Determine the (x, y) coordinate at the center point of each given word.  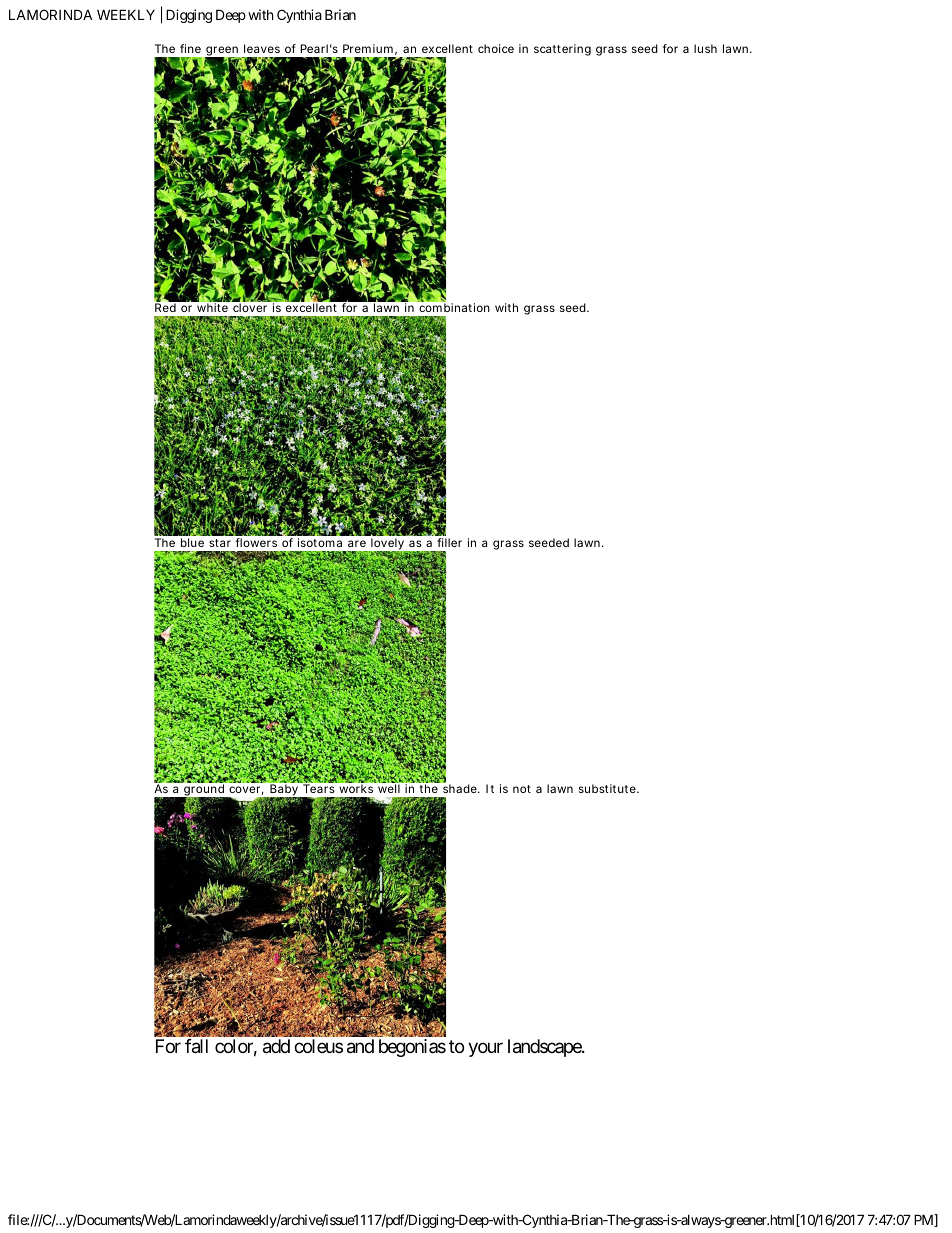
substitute (608, 788)
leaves (262, 48)
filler (449, 542)
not (522, 789)
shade (461, 788)
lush (705, 48)
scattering (562, 50)
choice (496, 48)
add (276, 1046)
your (485, 1049)
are (357, 543)
